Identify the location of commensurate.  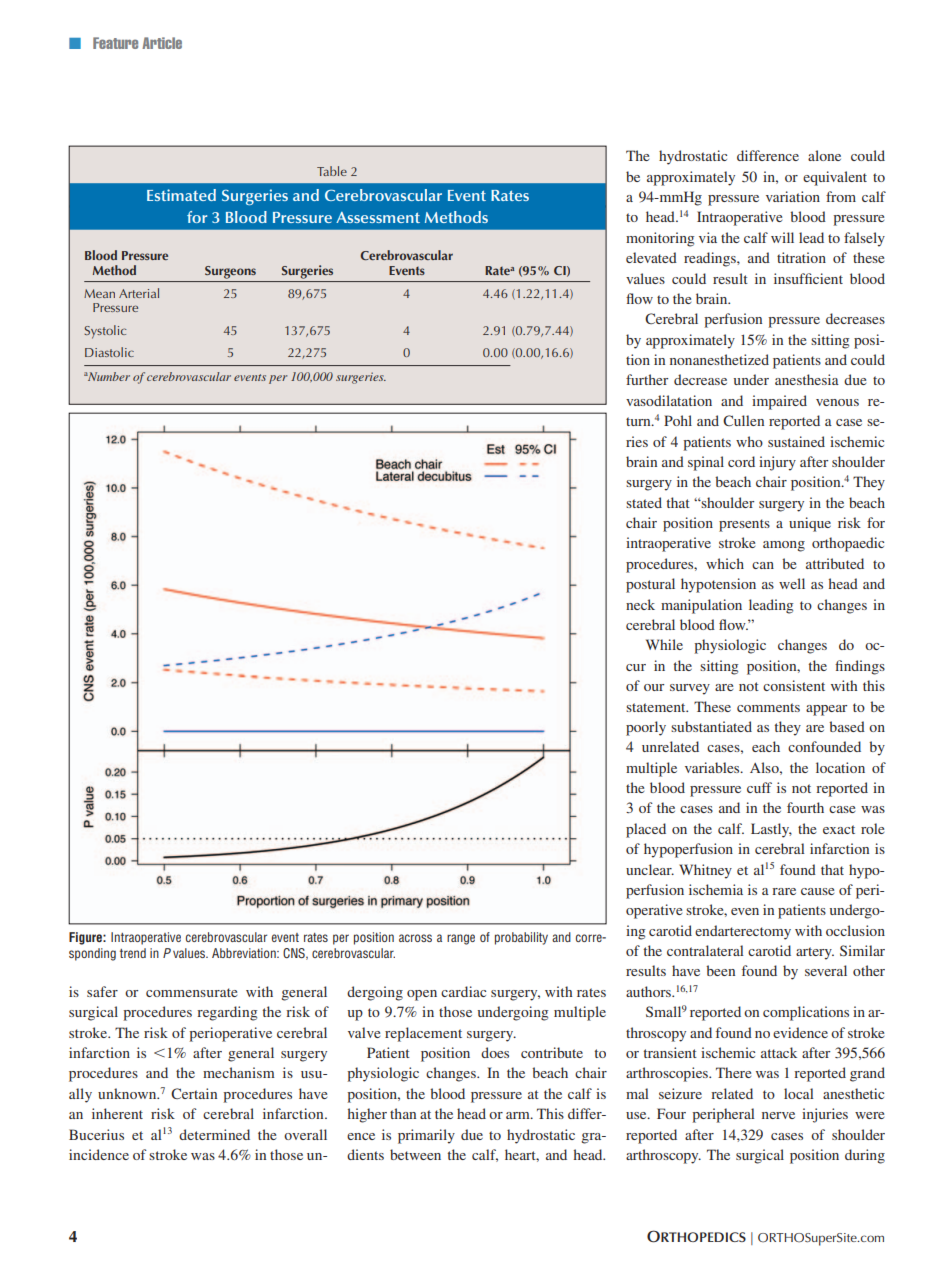
(191, 992).
